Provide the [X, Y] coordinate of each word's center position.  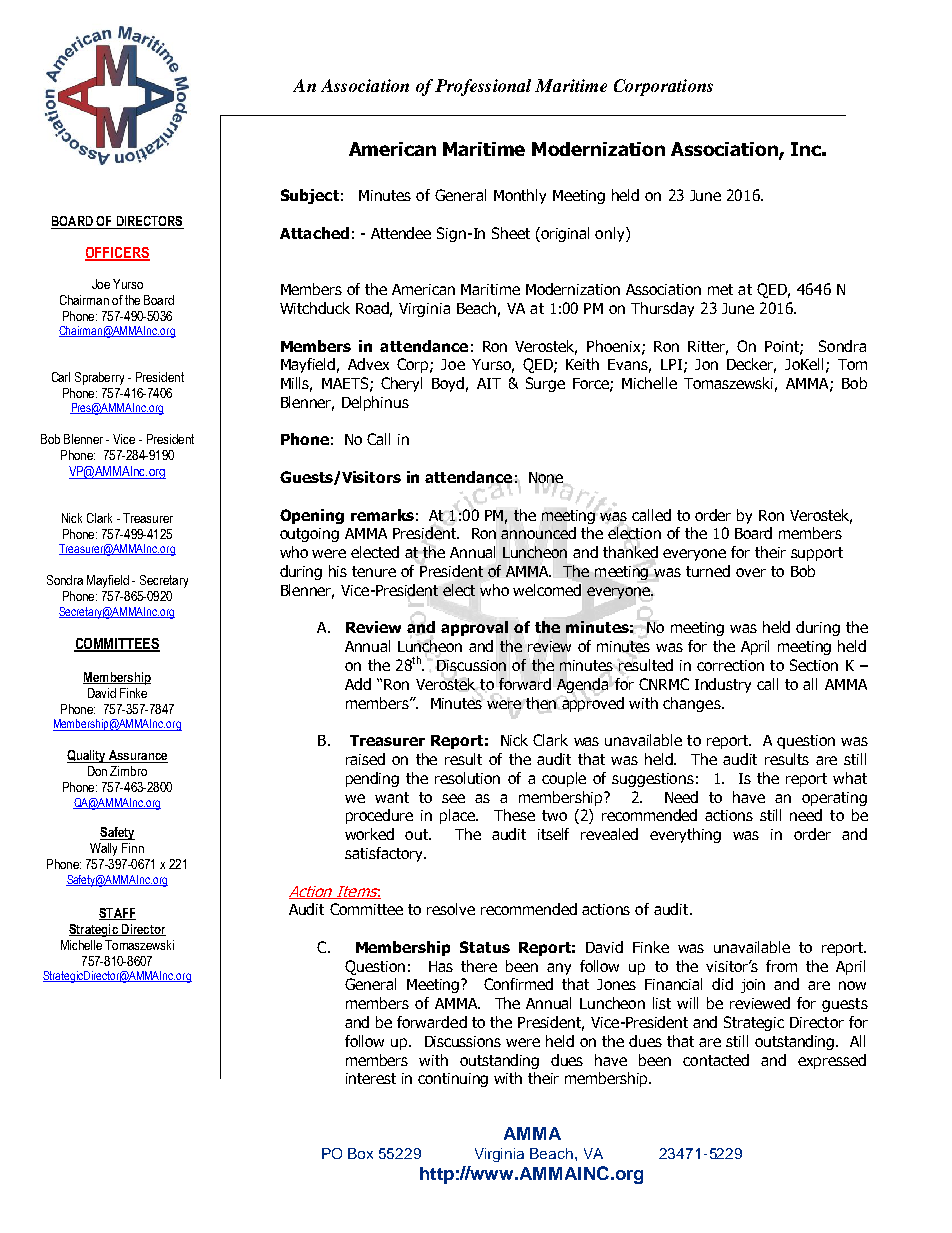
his [338, 571]
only [611, 234]
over [751, 572]
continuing [453, 1080]
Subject [310, 196]
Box [360, 1153]
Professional [483, 87]
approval [474, 628]
